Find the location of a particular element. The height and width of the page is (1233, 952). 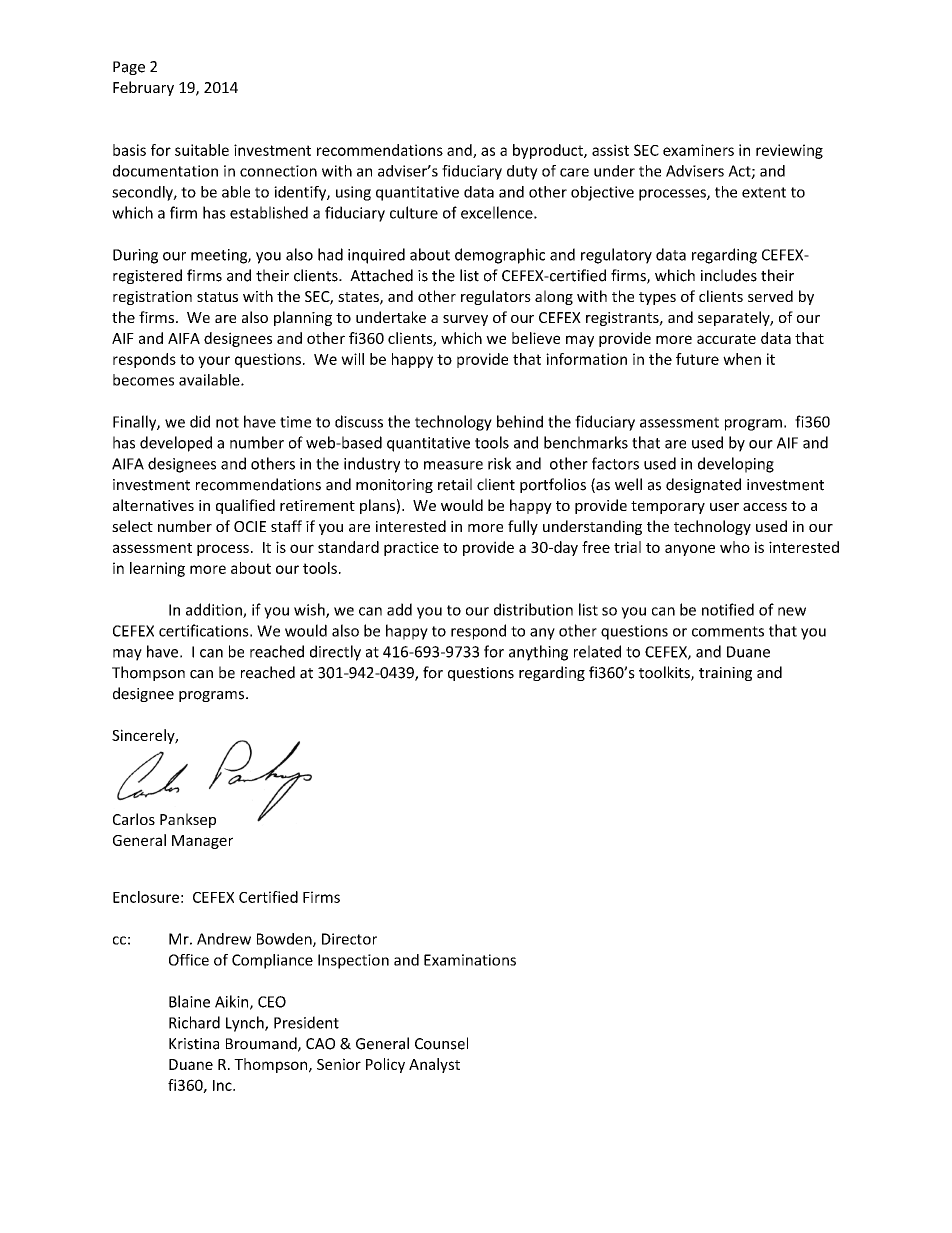

Counsel is located at coordinates (441, 1043).
